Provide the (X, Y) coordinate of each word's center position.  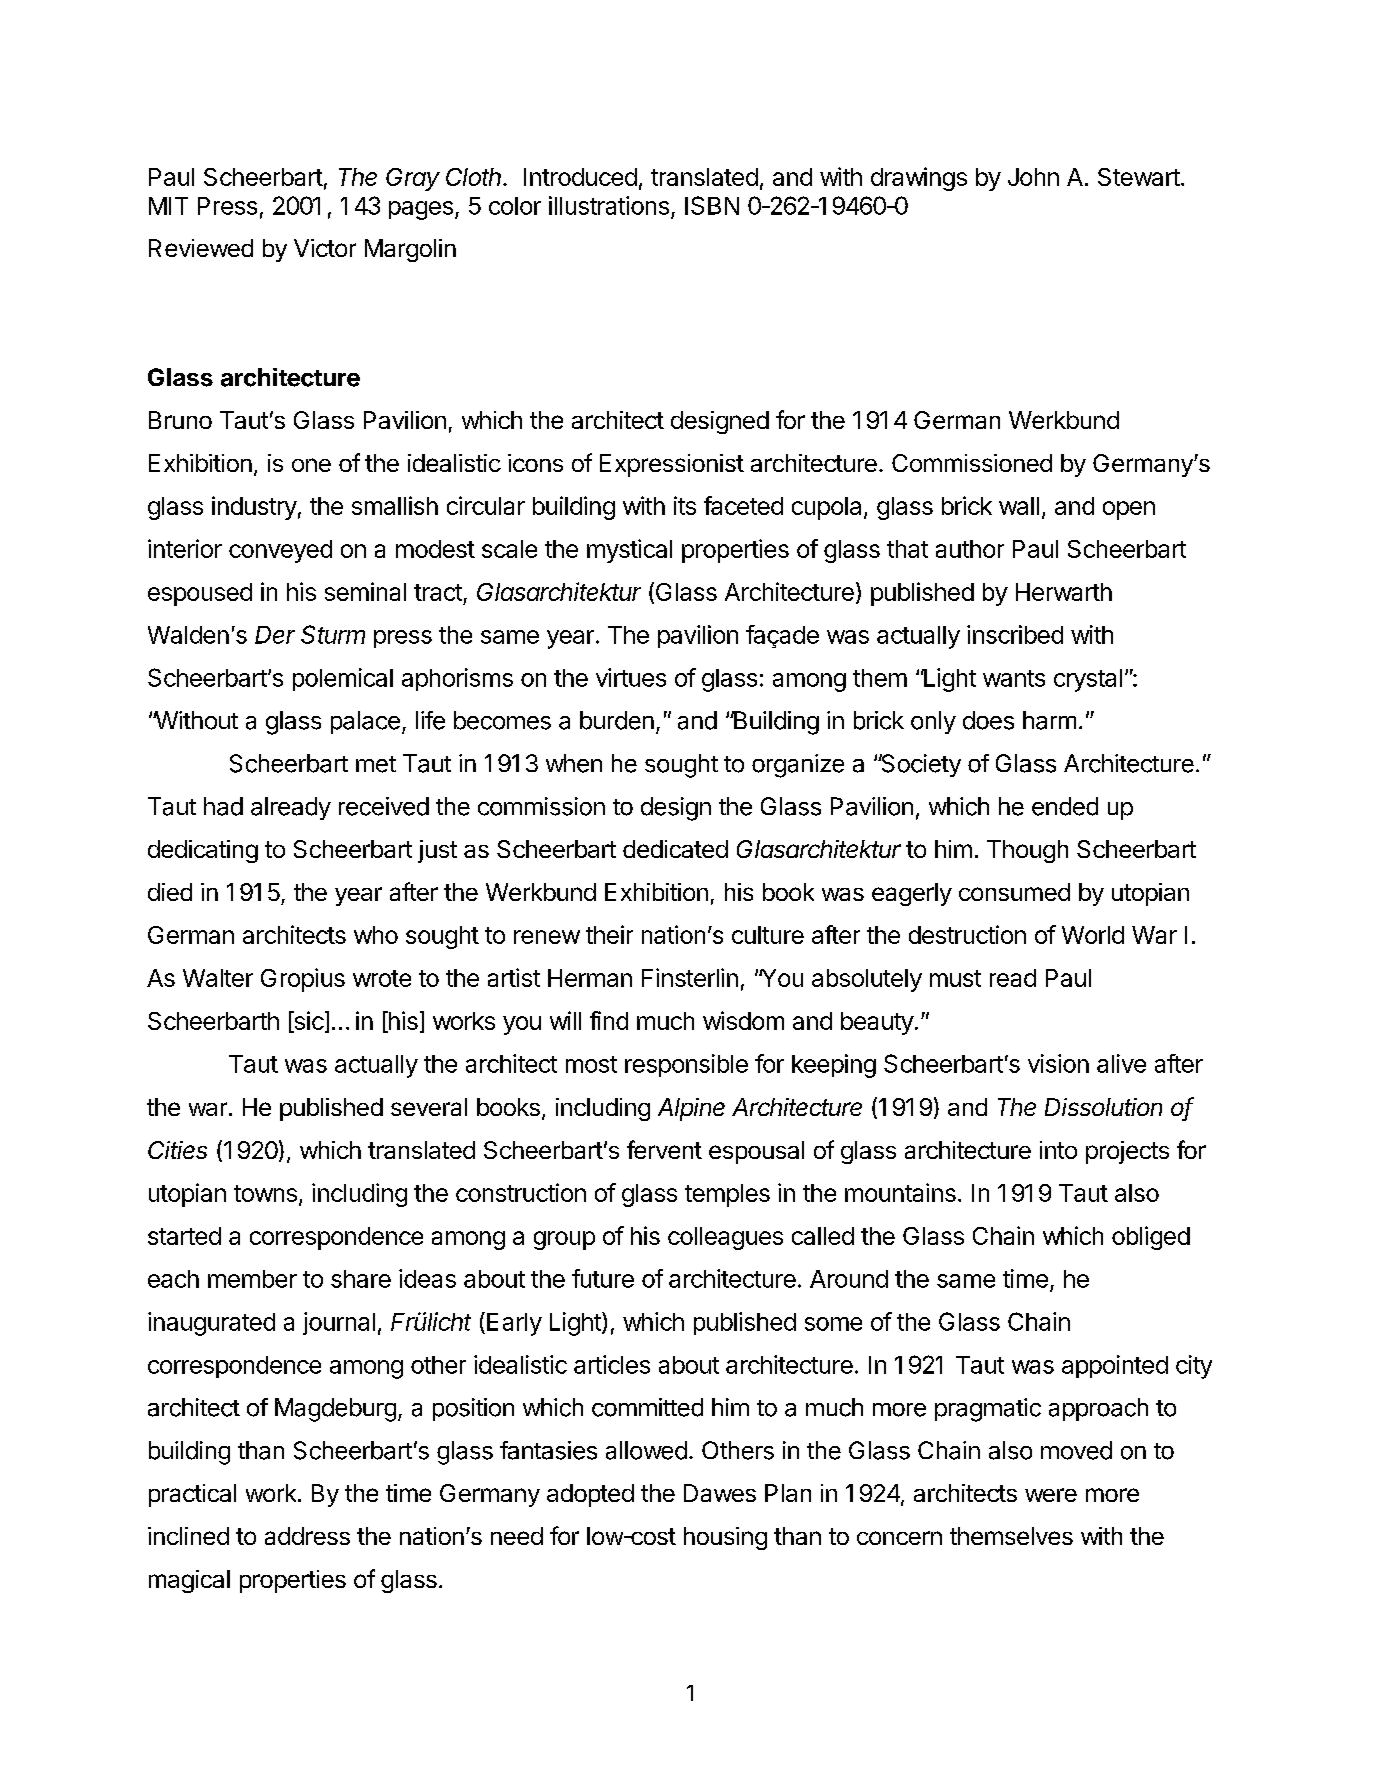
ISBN (712, 205)
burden (617, 720)
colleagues (725, 1238)
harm (1049, 720)
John (1033, 177)
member (252, 1279)
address (307, 1536)
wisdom (743, 1020)
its (685, 505)
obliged (1151, 1238)
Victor (325, 248)
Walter (218, 978)
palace (365, 722)
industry (254, 508)
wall (1019, 506)
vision (1058, 1063)
